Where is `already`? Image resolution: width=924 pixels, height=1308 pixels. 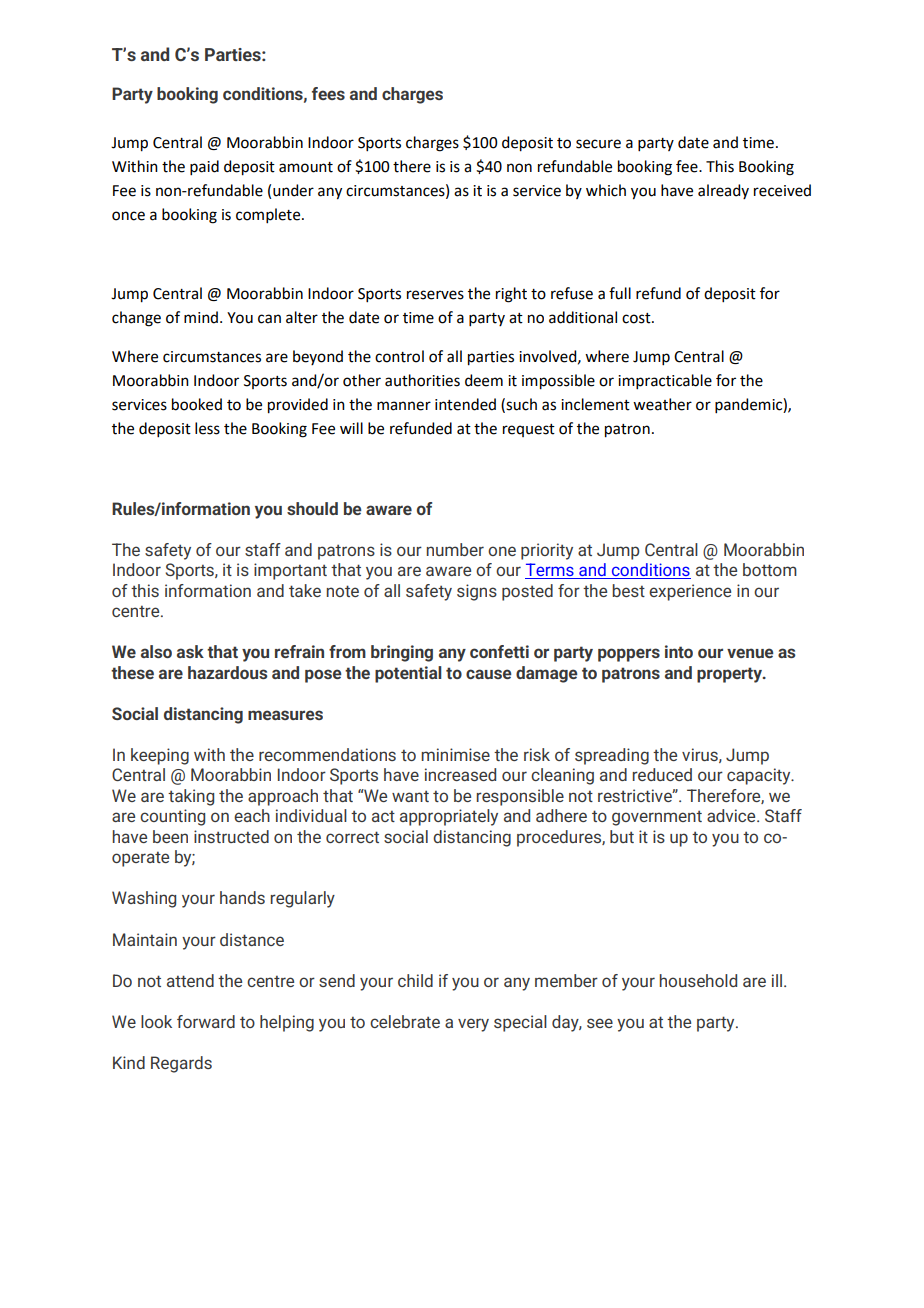
already is located at coordinates (723, 191).
